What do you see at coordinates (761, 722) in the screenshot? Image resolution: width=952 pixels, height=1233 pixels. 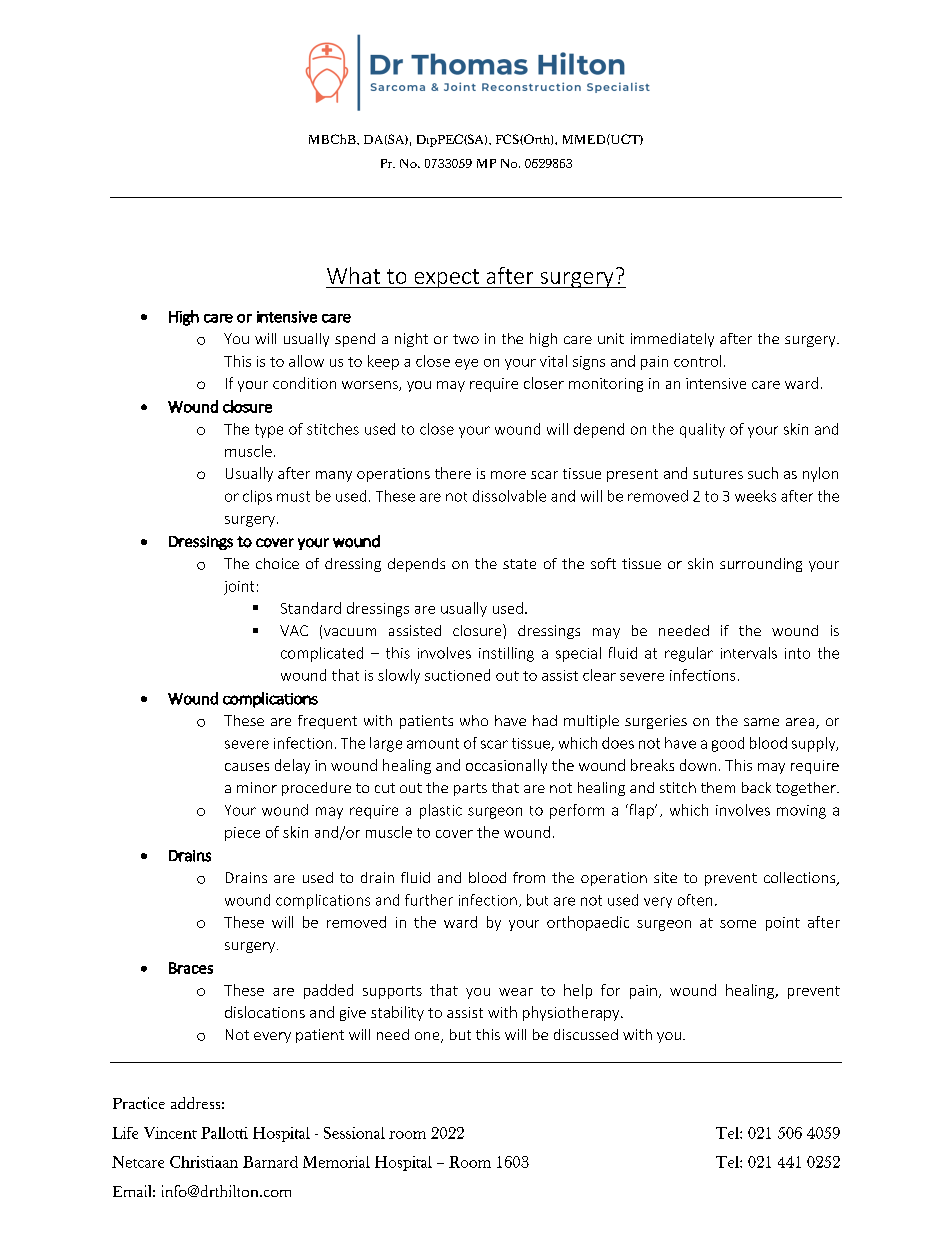 I see `same` at bounding box center [761, 722].
